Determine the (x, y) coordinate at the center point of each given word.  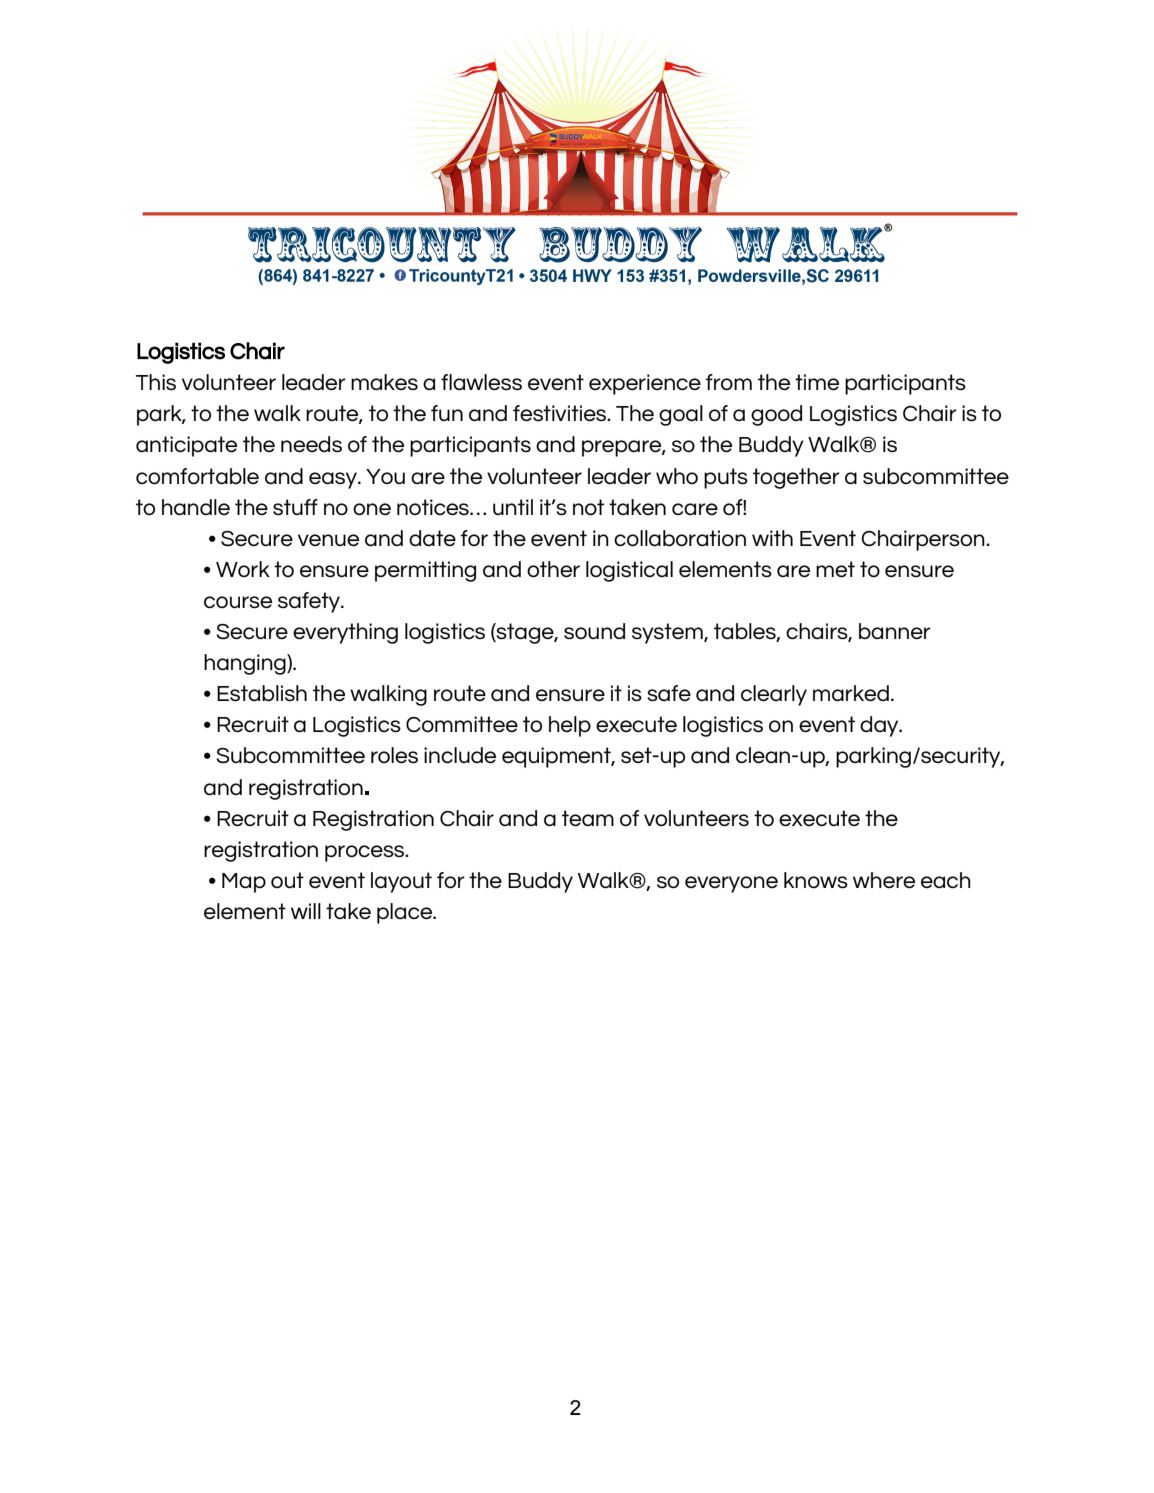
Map (244, 883)
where (884, 880)
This (156, 382)
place (405, 913)
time (817, 382)
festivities (561, 413)
